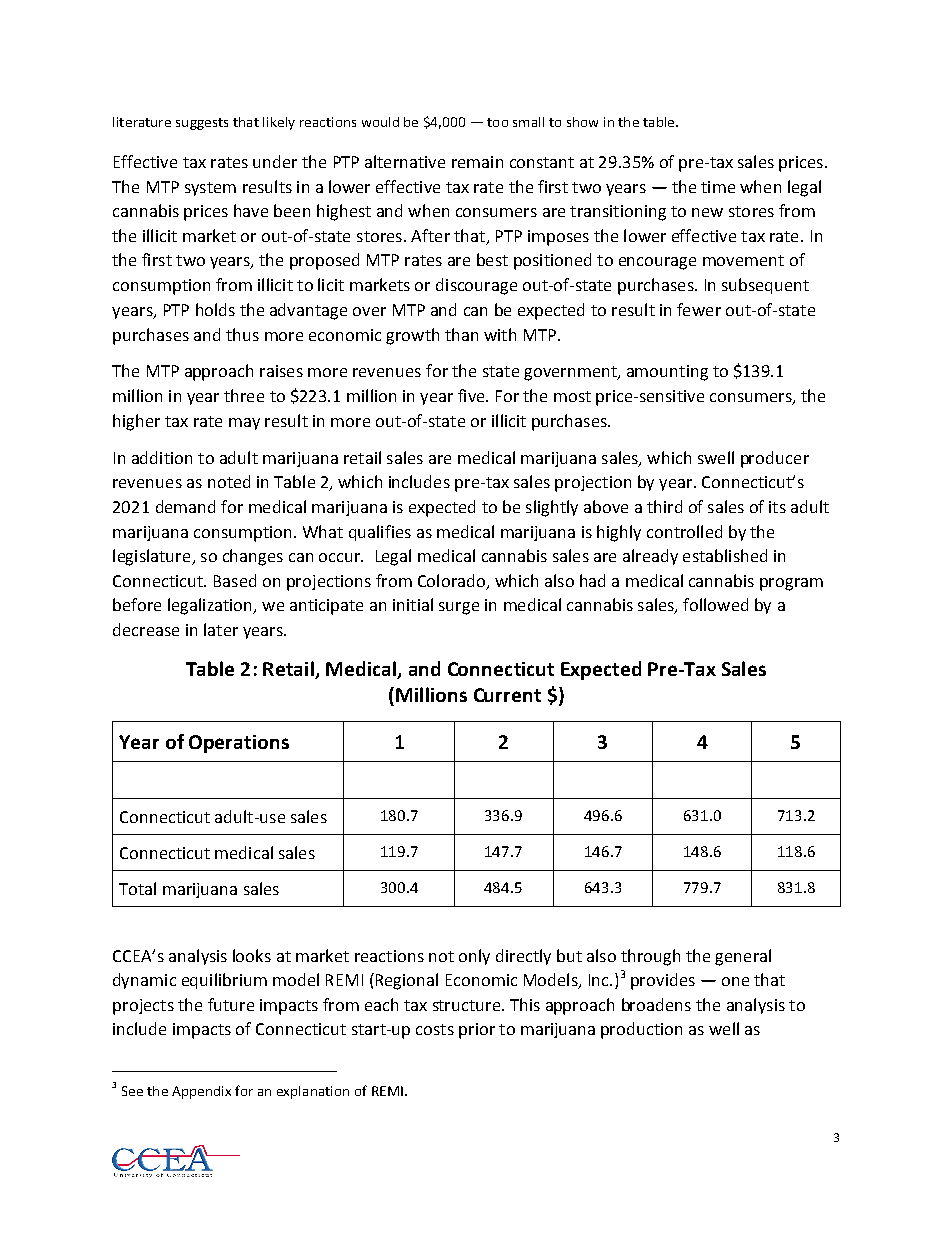  I want to click on remain, so click(477, 162).
